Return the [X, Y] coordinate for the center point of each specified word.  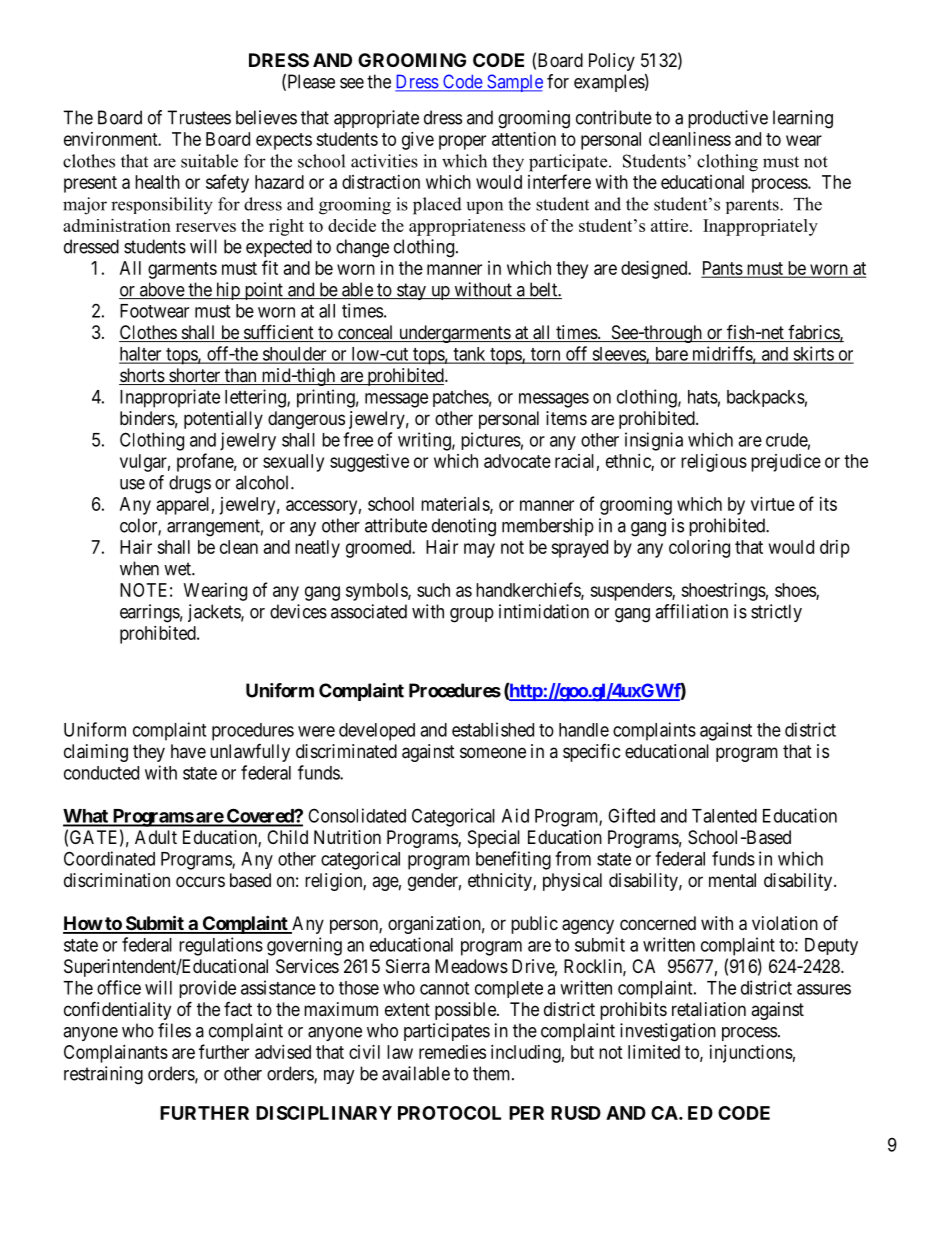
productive [728, 119]
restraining [103, 1075]
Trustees [199, 117]
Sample [514, 83]
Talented [724, 816]
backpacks [766, 398]
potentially [223, 420]
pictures [491, 441]
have [188, 751]
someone [493, 752]
